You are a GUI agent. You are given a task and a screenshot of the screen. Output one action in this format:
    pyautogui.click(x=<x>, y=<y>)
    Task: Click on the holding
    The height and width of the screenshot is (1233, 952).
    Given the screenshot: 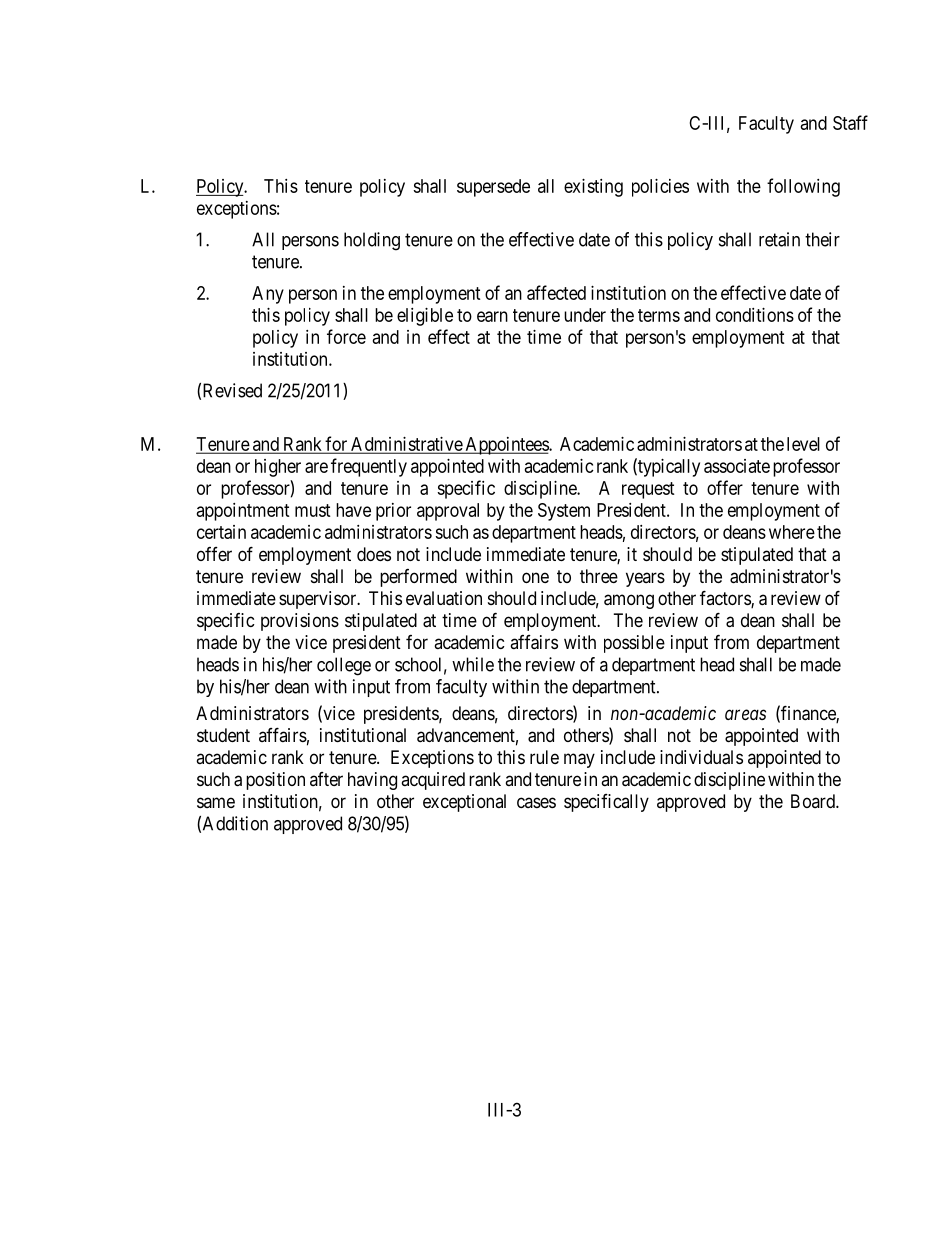 What is the action you would take?
    pyautogui.click(x=372, y=241)
